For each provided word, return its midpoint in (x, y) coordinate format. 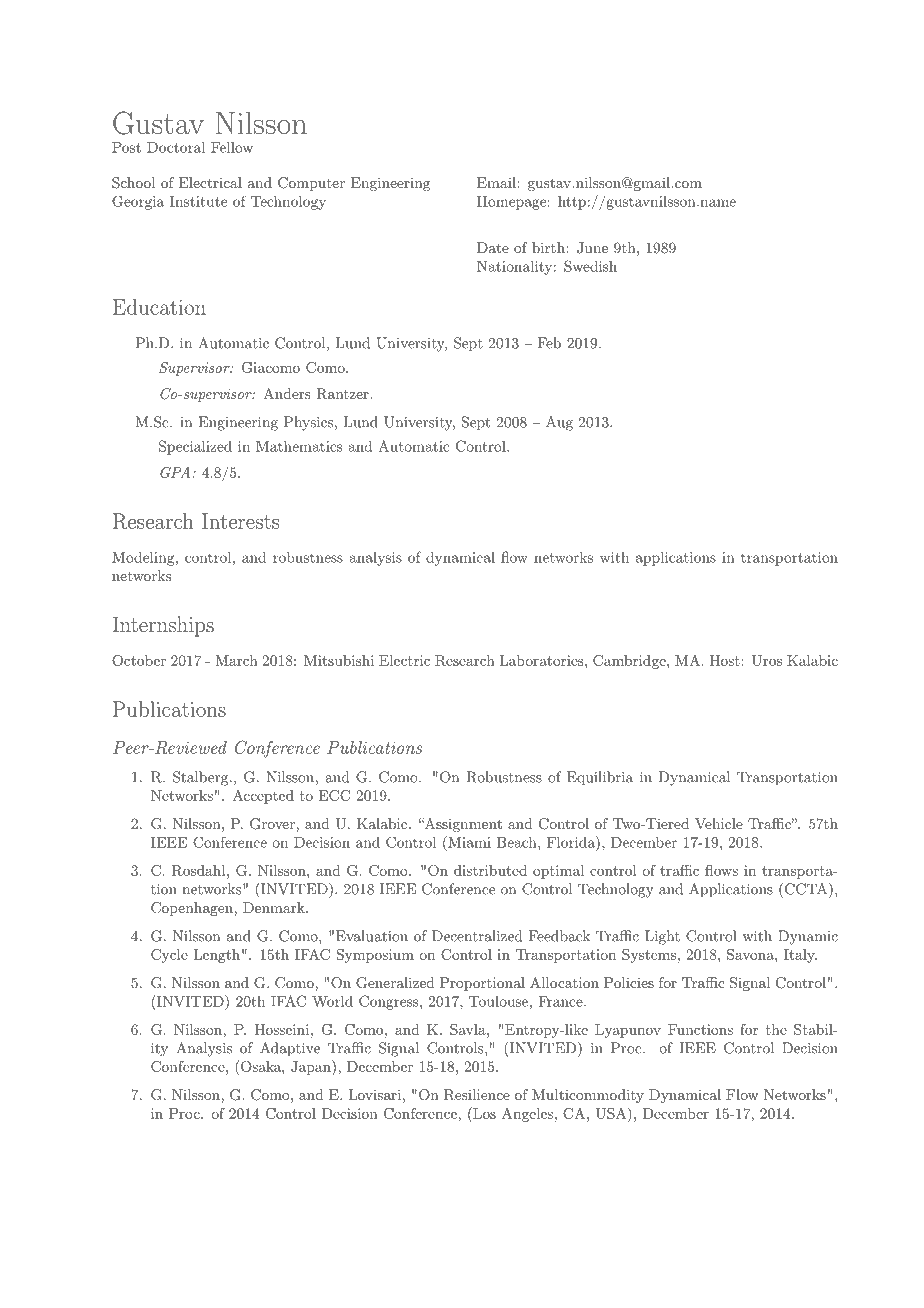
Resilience (477, 1095)
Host (724, 660)
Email (497, 182)
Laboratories (541, 660)
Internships (163, 626)
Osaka (262, 1066)
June (592, 248)
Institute (198, 201)
